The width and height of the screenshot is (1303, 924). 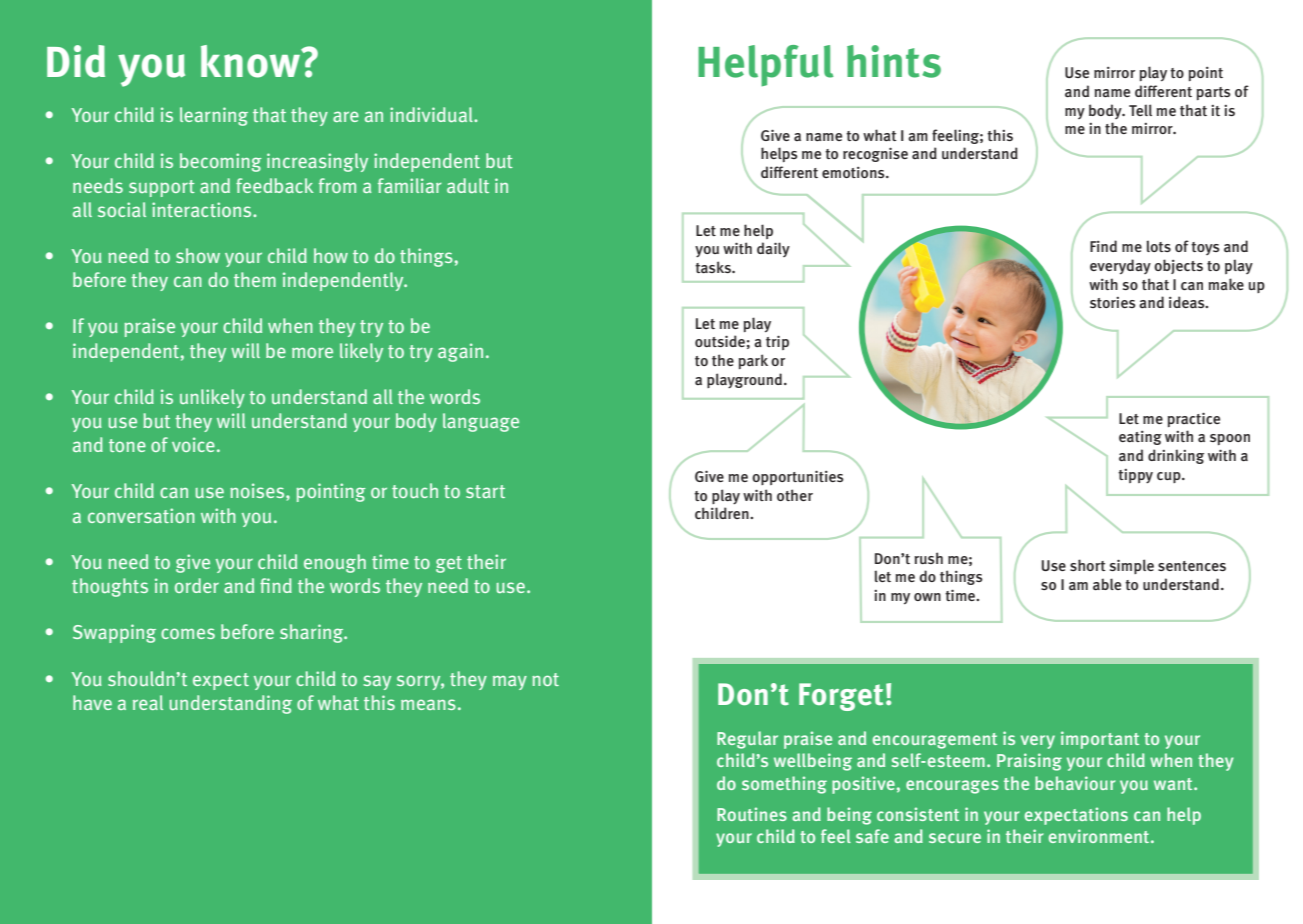 What do you see at coordinates (1107, 584) in the screenshot?
I see `able` at bounding box center [1107, 584].
